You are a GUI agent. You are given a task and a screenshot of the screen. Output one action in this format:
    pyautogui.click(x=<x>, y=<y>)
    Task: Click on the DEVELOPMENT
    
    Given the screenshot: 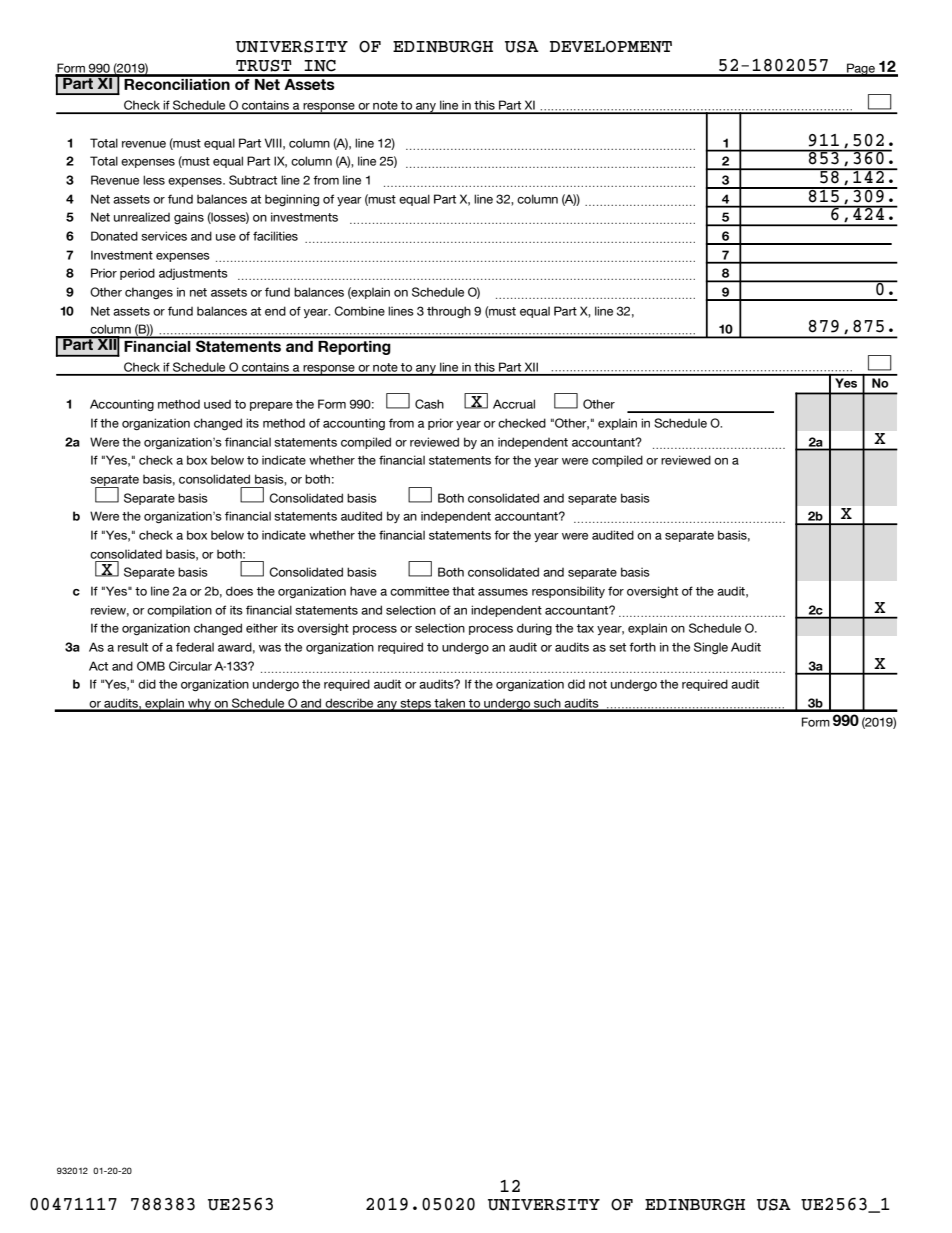 What is the action you would take?
    pyautogui.click(x=611, y=47)
